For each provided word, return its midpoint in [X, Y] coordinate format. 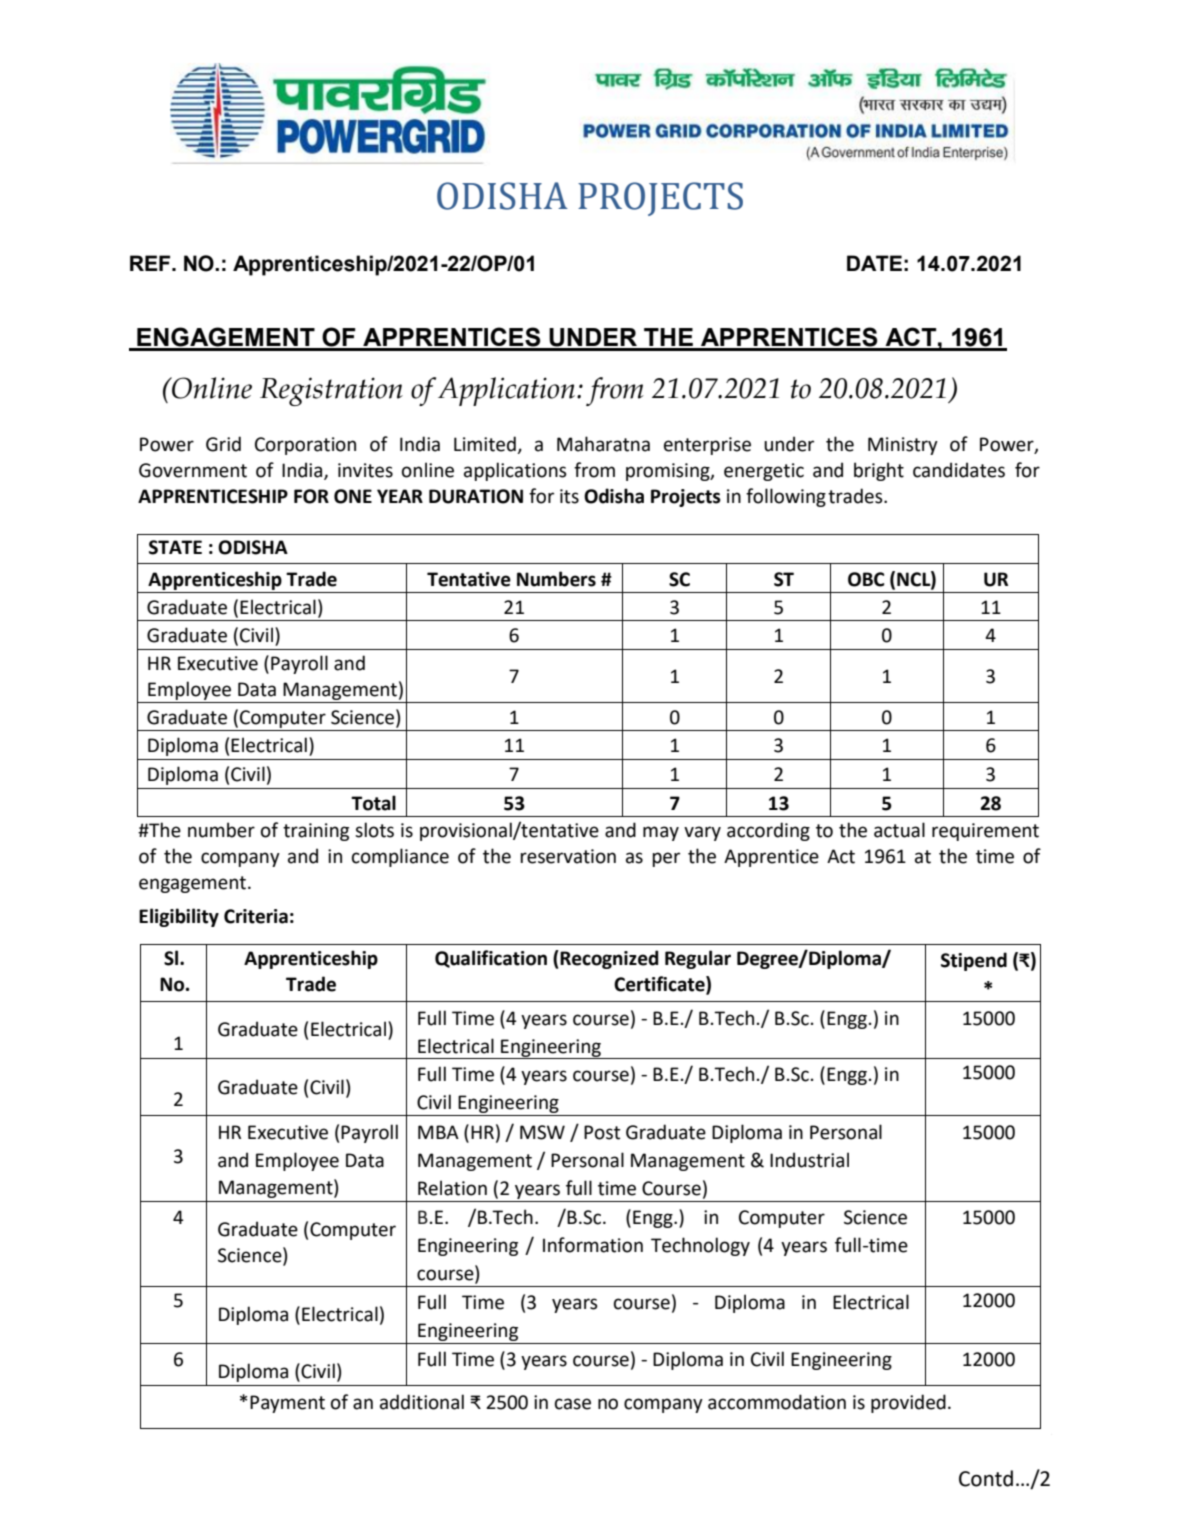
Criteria [256, 916]
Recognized [608, 959]
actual [899, 830]
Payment [287, 1404]
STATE [175, 547]
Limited [485, 444]
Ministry [903, 446]
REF [151, 263]
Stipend [974, 961]
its [569, 496]
